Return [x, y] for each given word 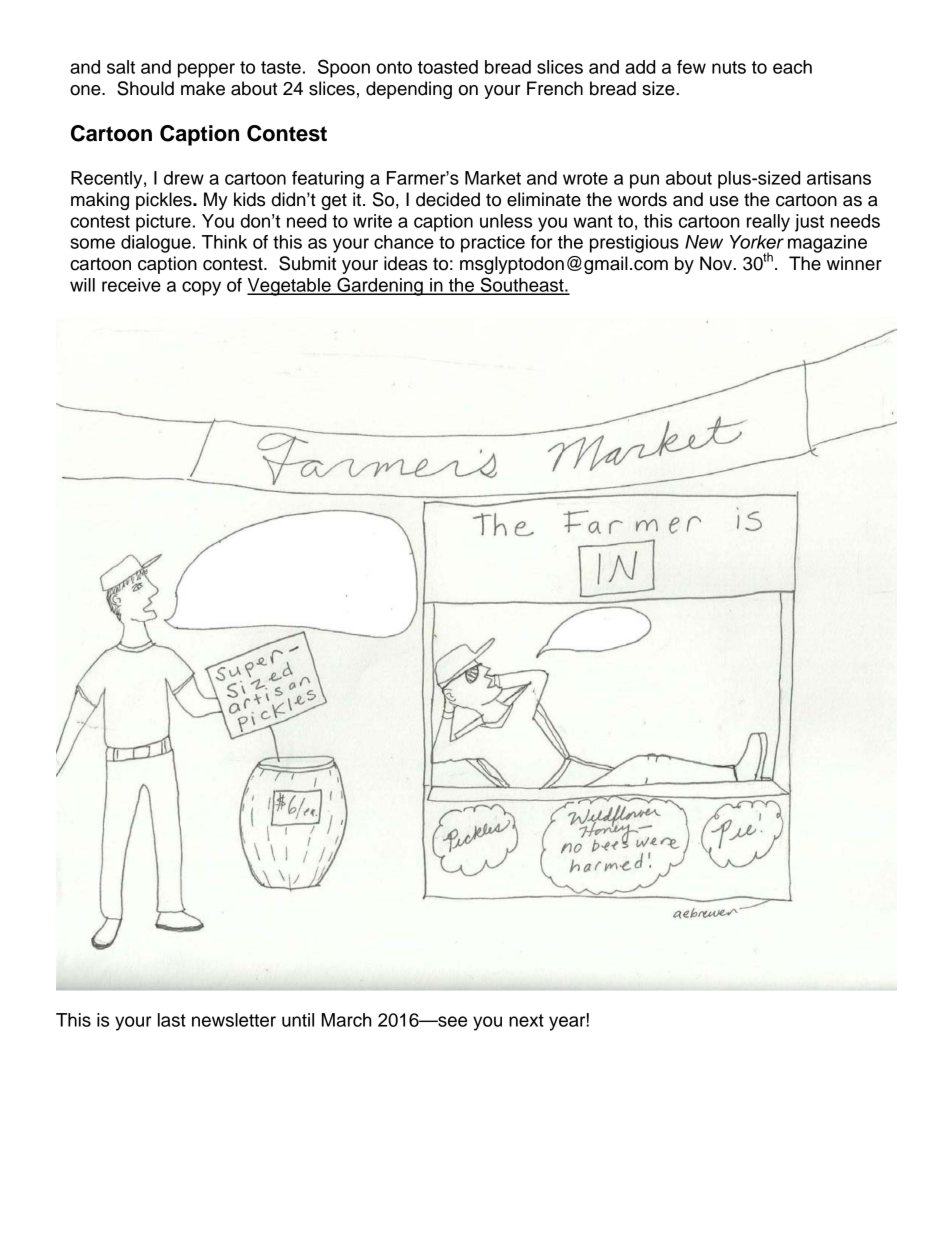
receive [131, 285]
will [82, 285]
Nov [717, 263]
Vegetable [290, 287]
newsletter [234, 1020]
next [526, 1020]
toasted [448, 67]
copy [201, 288]
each [792, 67]
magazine [827, 244]
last [172, 1020]
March [346, 1020]
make [203, 88]
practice [493, 244]
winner [854, 263]
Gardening [380, 286]
